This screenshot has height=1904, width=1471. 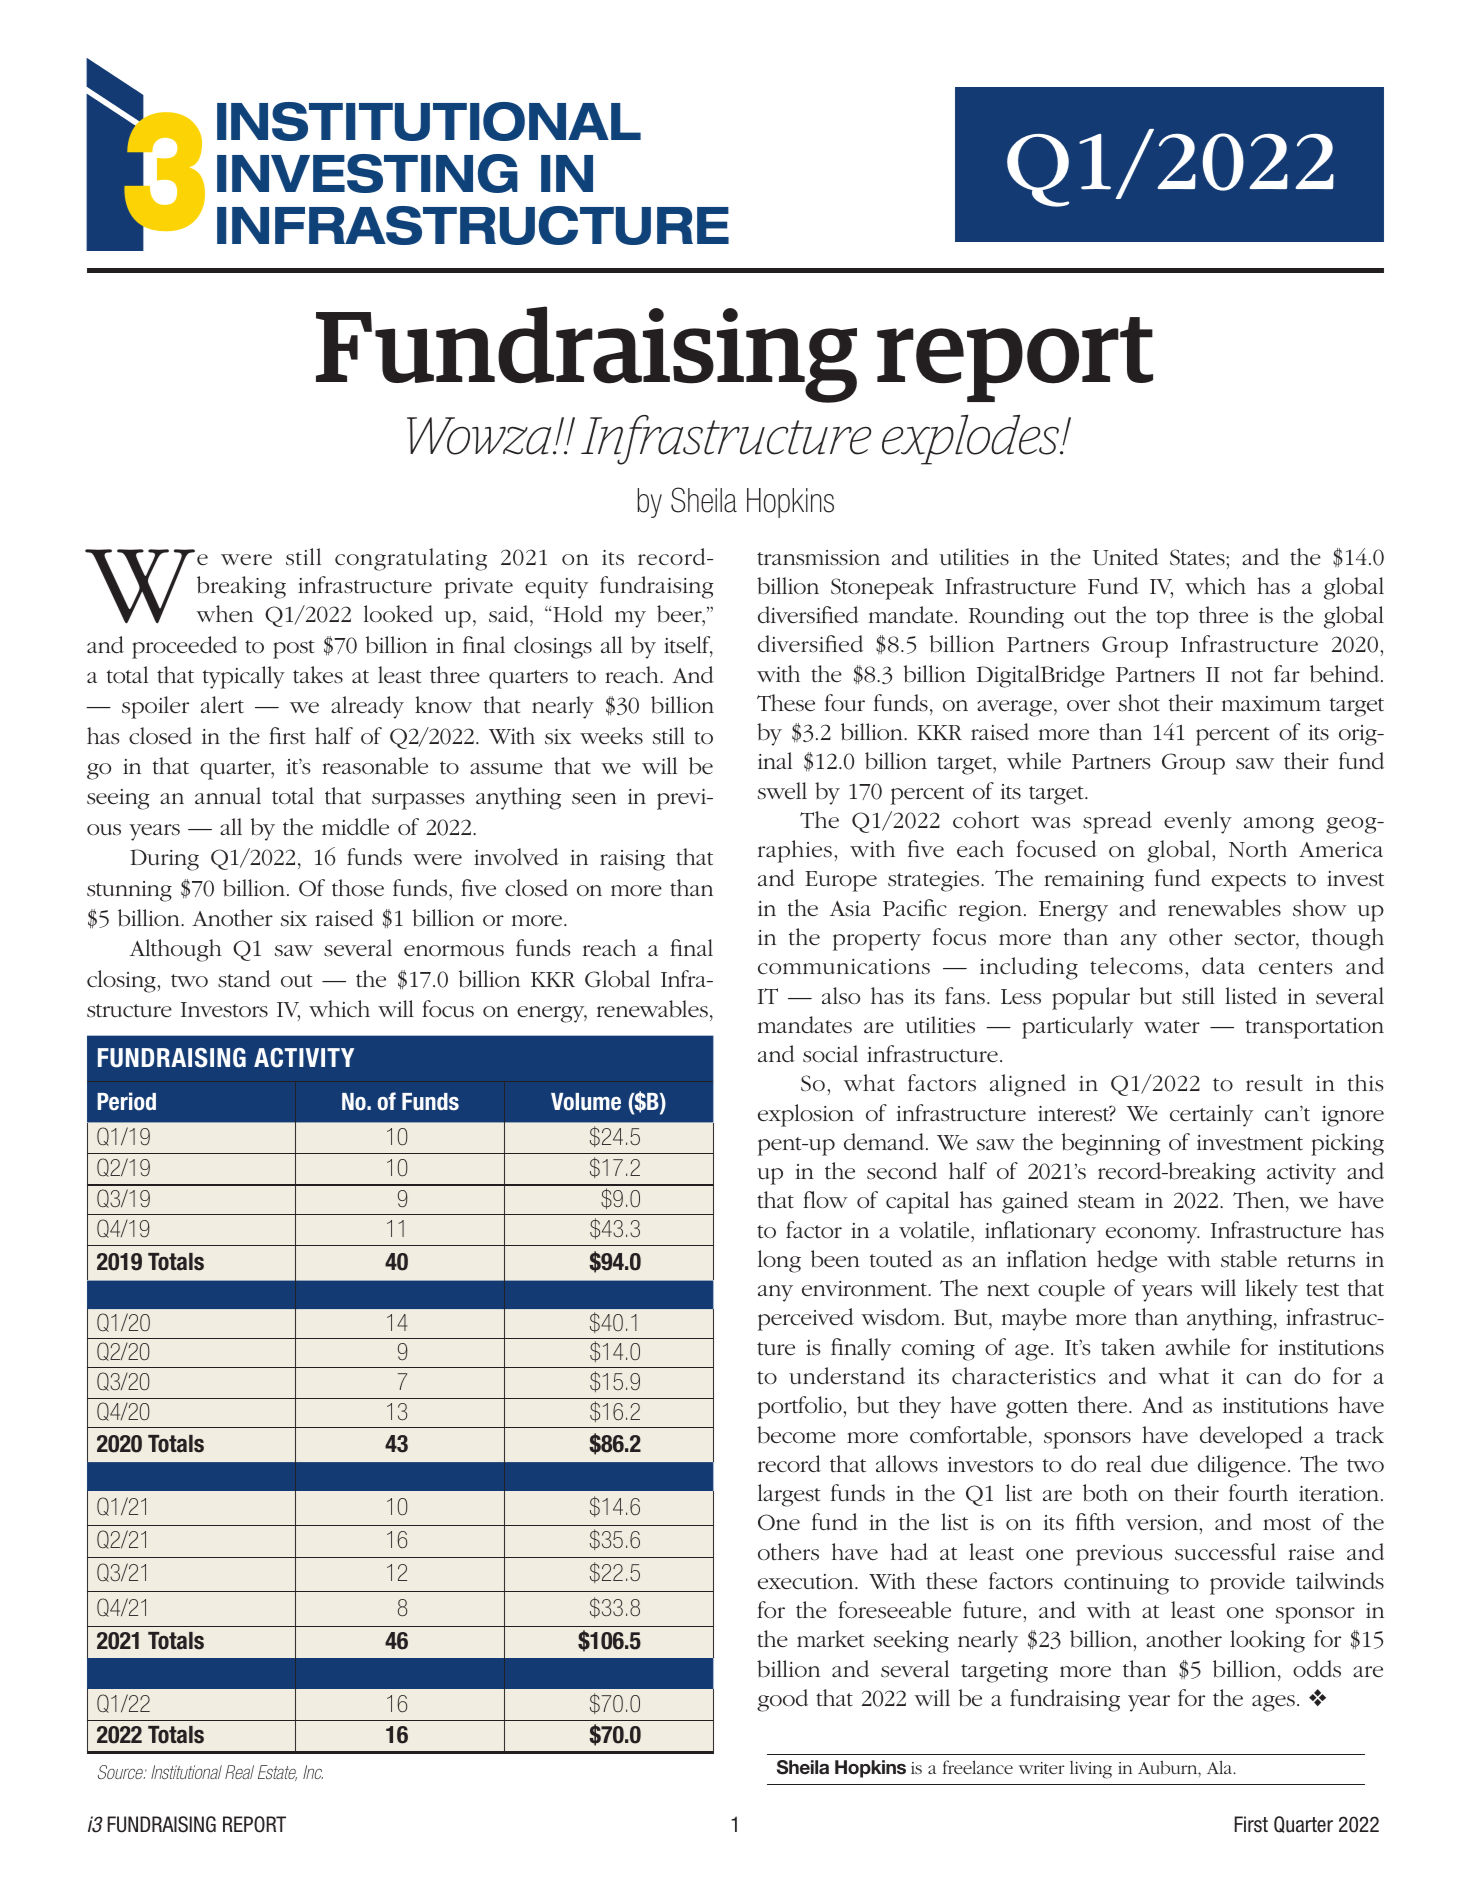 I want to click on congratulating, so click(x=411, y=559).
